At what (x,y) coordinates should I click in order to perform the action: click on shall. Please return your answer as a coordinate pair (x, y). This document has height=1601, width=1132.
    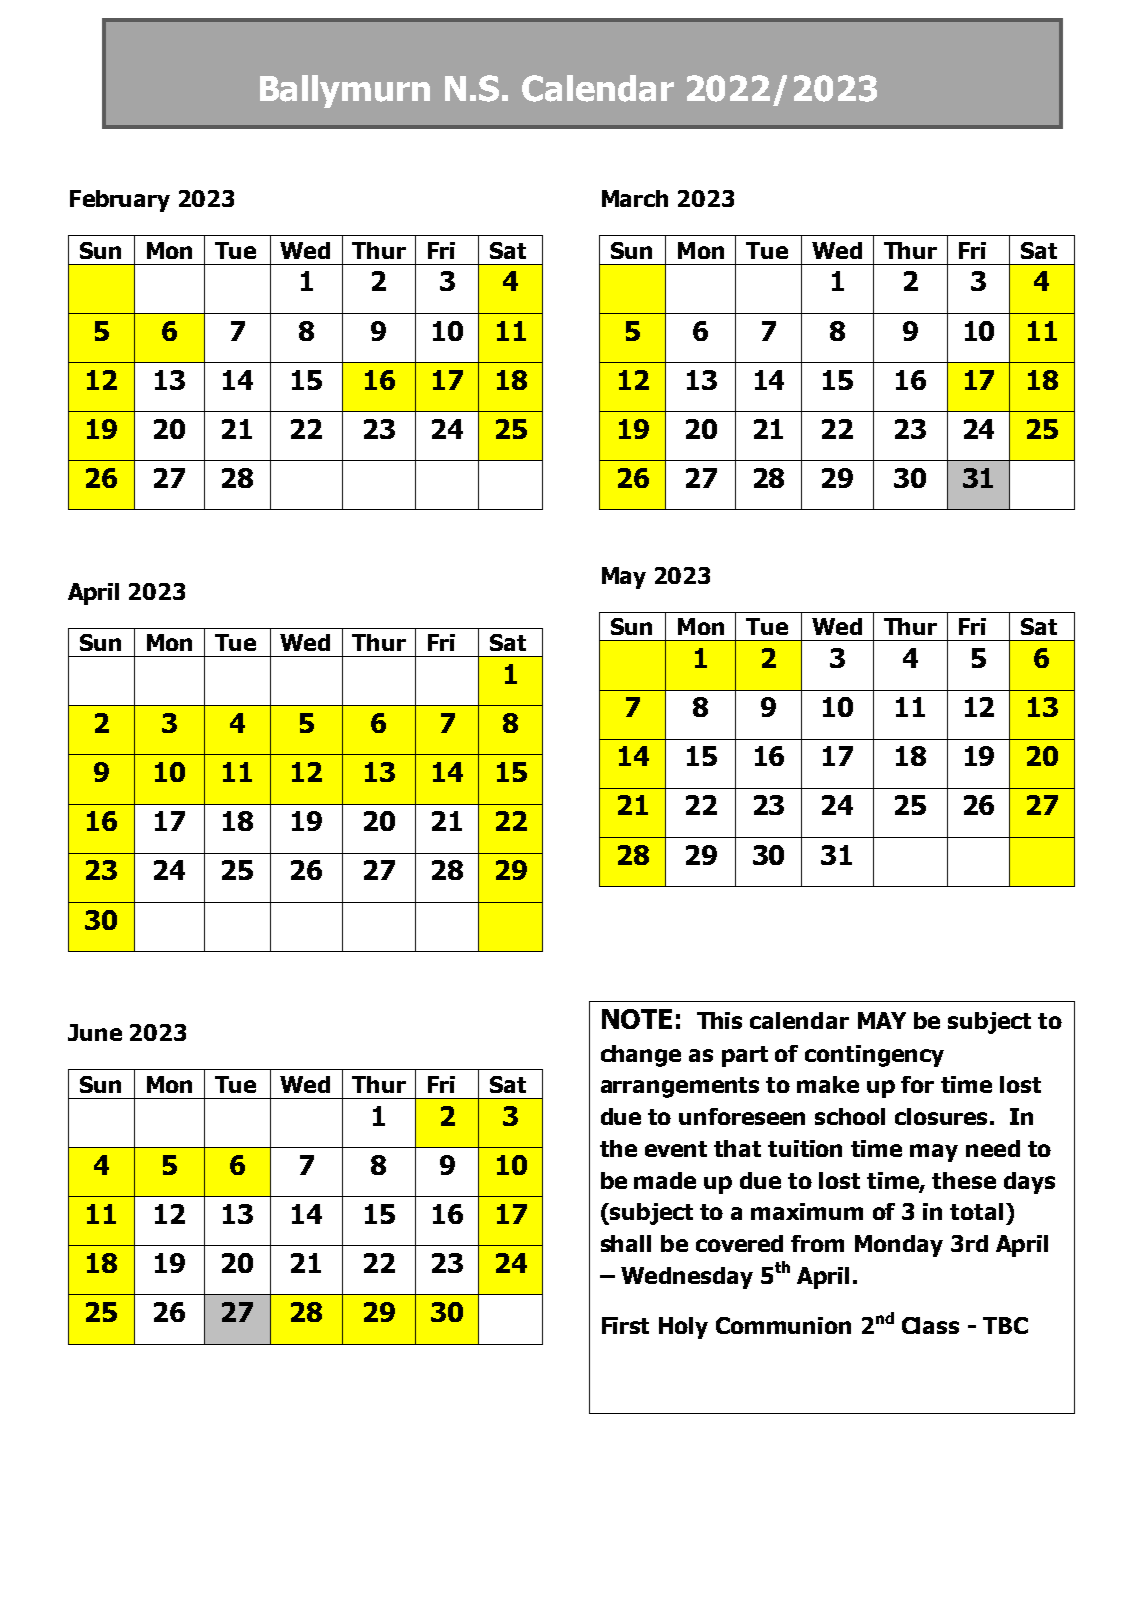
    Looking at the image, I should click on (626, 1243).
